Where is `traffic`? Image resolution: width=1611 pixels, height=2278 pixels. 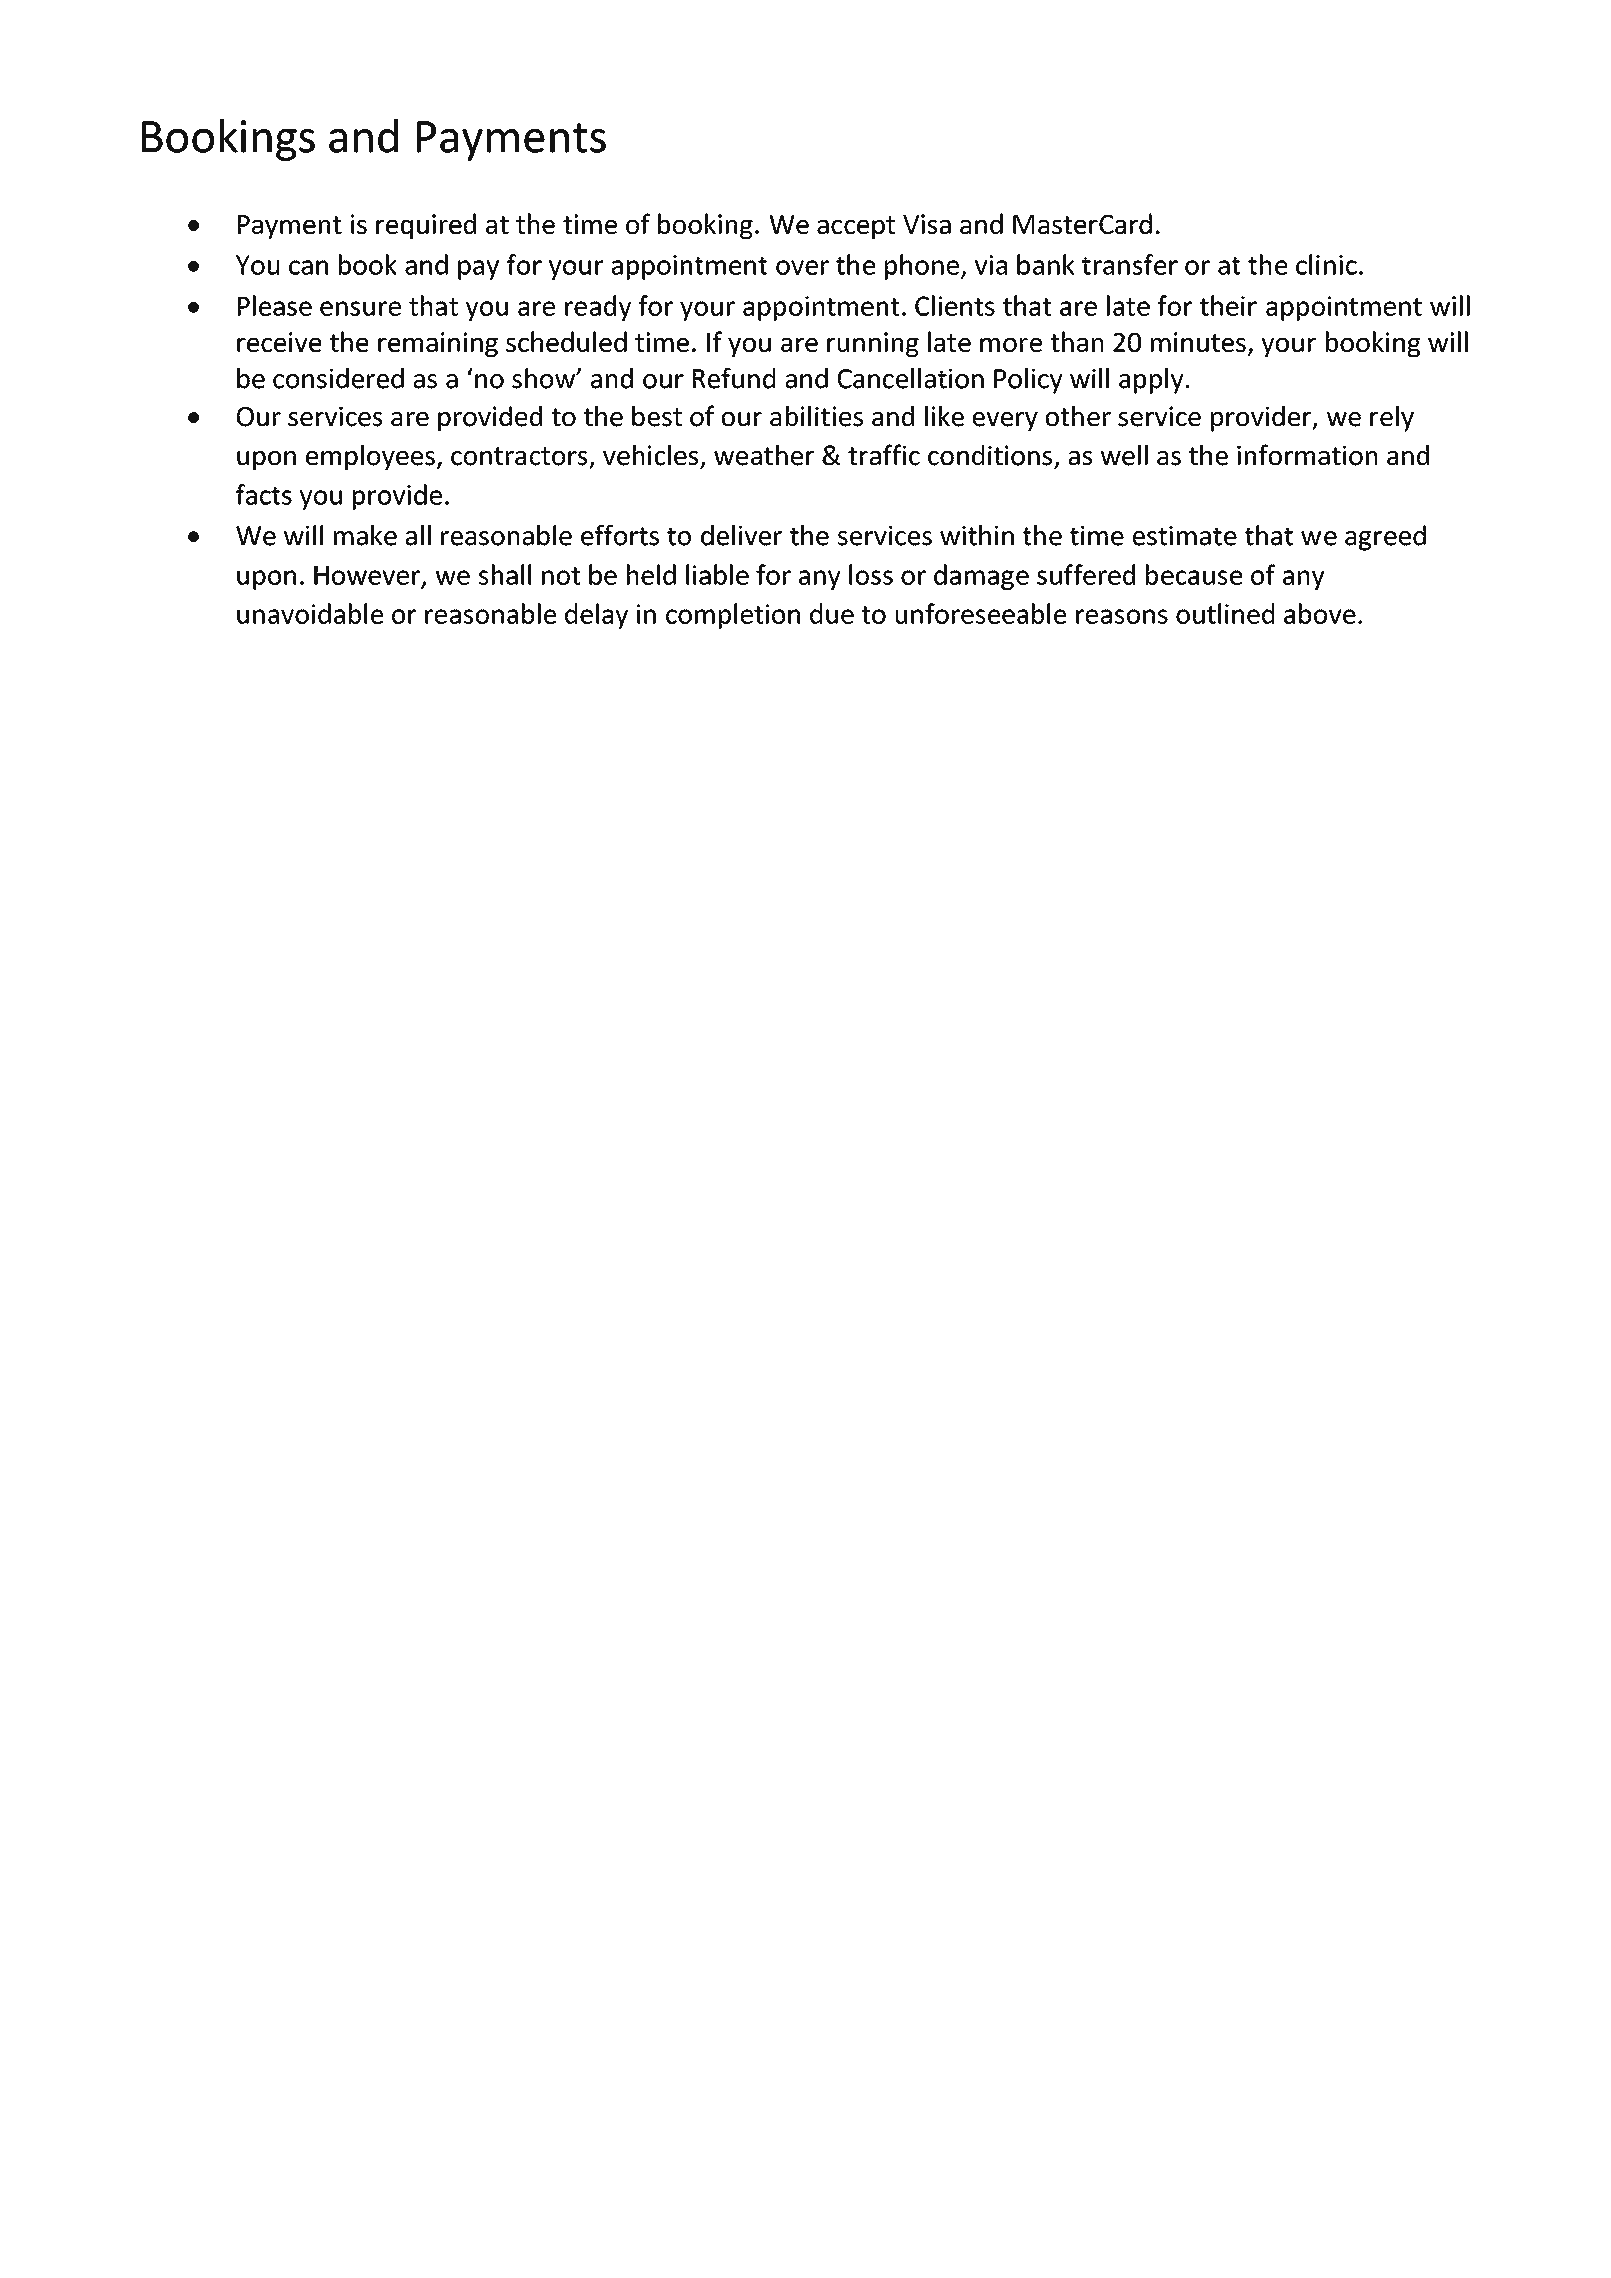
traffic is located at coordinates (884, 455).
